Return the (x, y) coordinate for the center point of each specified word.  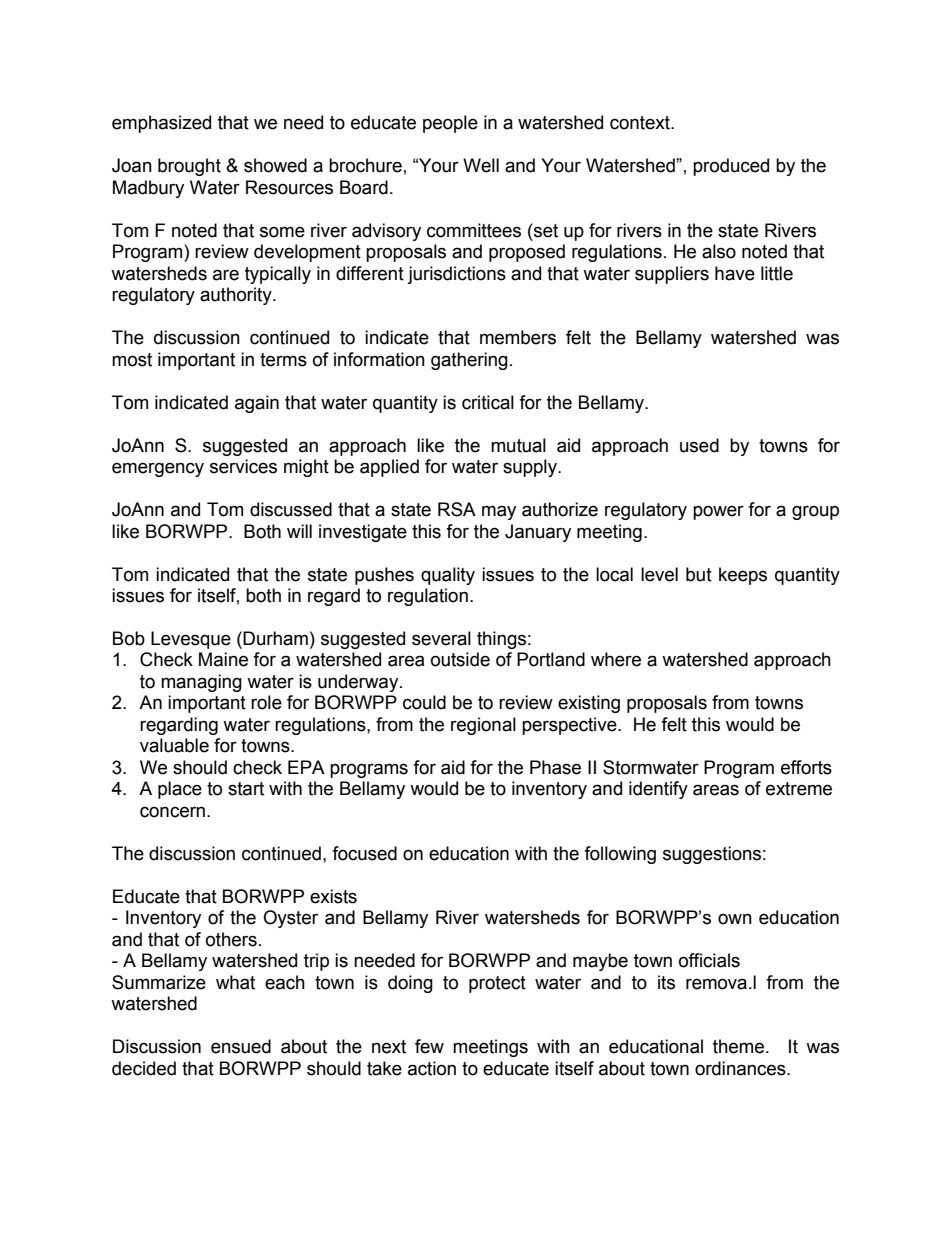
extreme (799, 789)
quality (448, 576)
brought (189, 167)
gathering (469, 361)
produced (731, 167)
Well (481, 165)
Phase (555, 767)
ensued (241, 1046)
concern (174, 812)
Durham (275, 638)
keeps (743, 576)
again (257, 404)
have (735, 273)
